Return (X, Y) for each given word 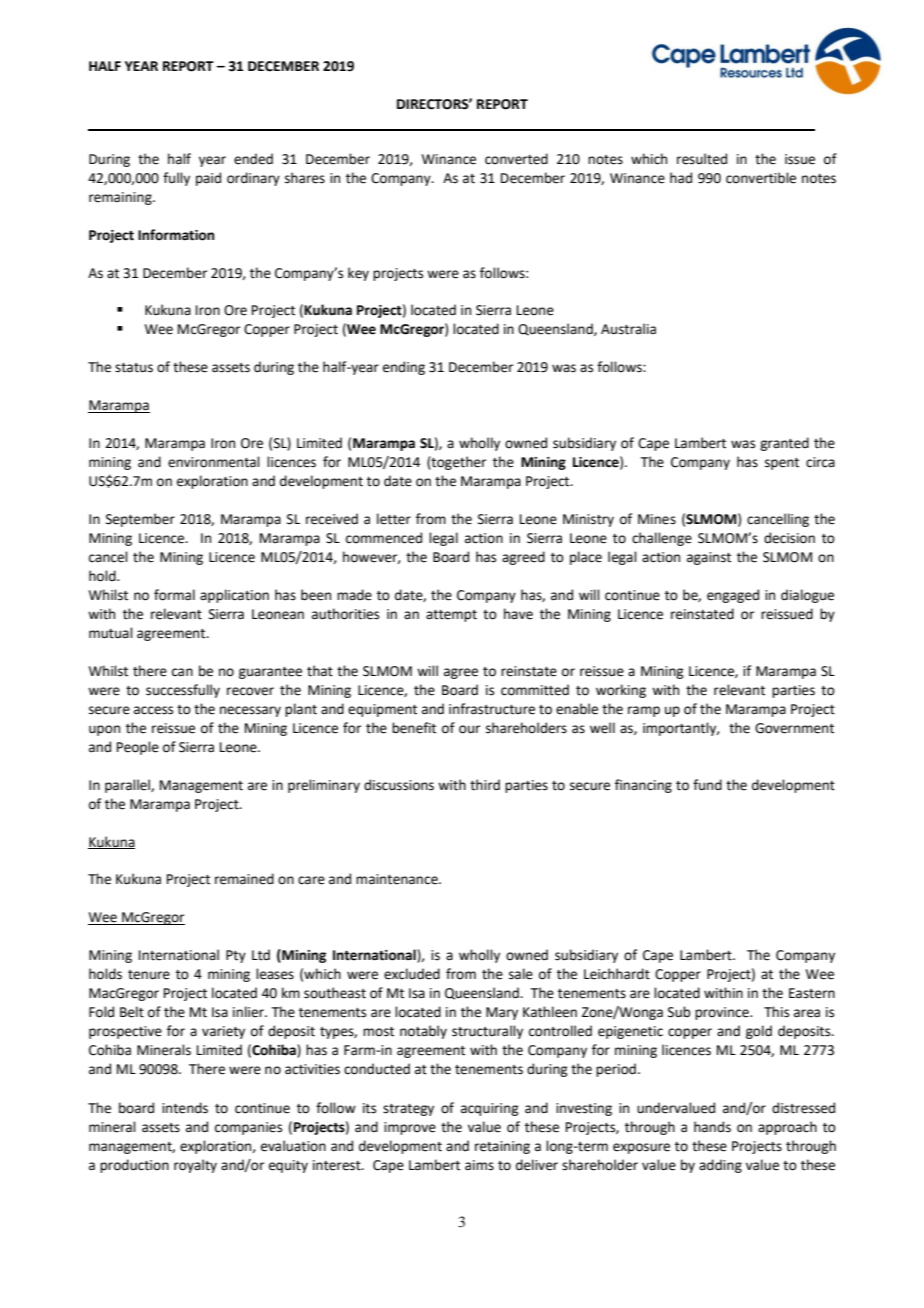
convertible (761, 178)
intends (185, 1108)
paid (208, 179)
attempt (451, 616)
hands (712, 1127)
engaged (733, 596)
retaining (502, 1147)
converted (516, 159)
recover (250, 691)
